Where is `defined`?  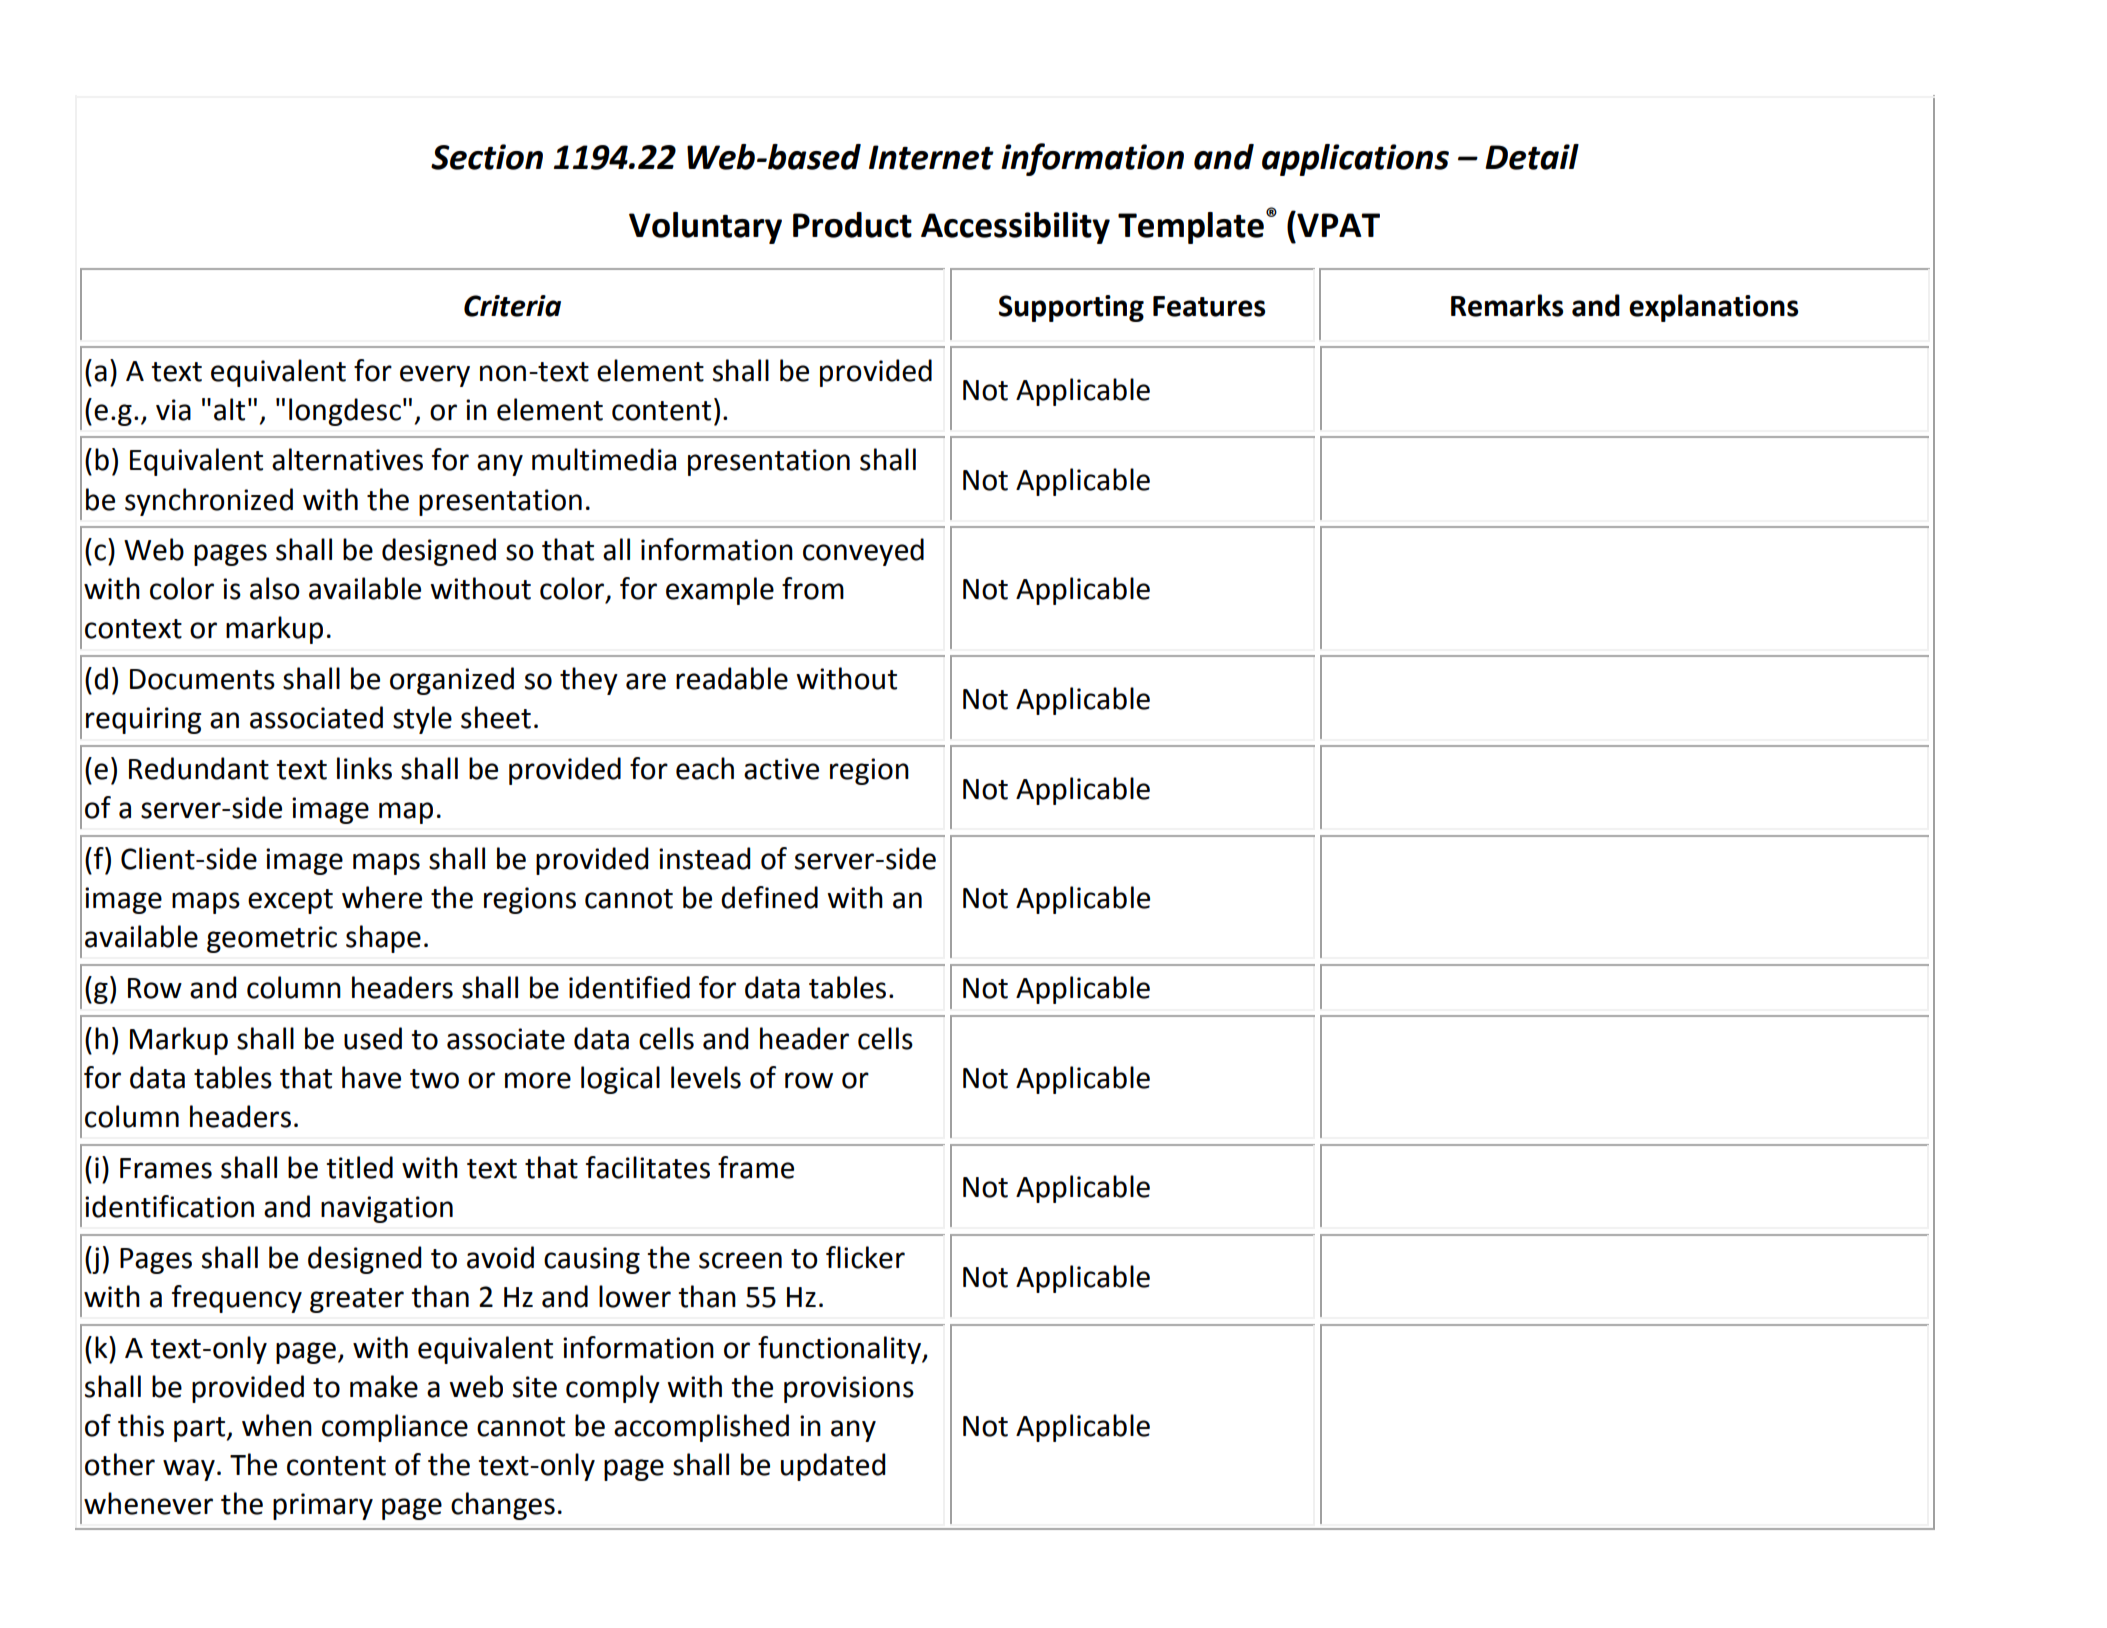
defined is located at coordinates (769, 897).
